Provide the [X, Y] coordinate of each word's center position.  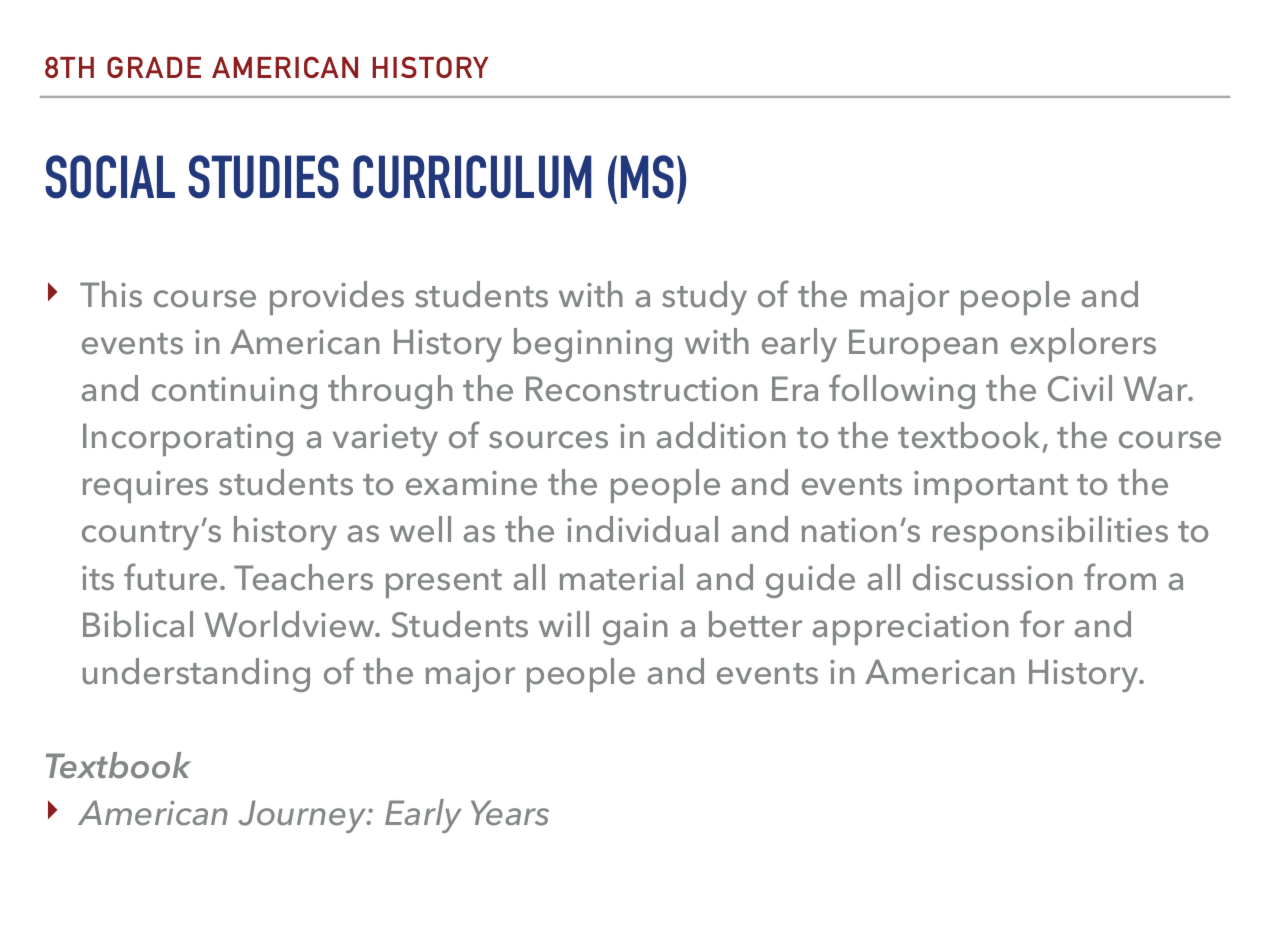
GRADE [154, 67]
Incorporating [188, 439]
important [991, 487]
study [704, 298]
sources [548, 440]
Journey [304, 816]
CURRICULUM [472, 177]
